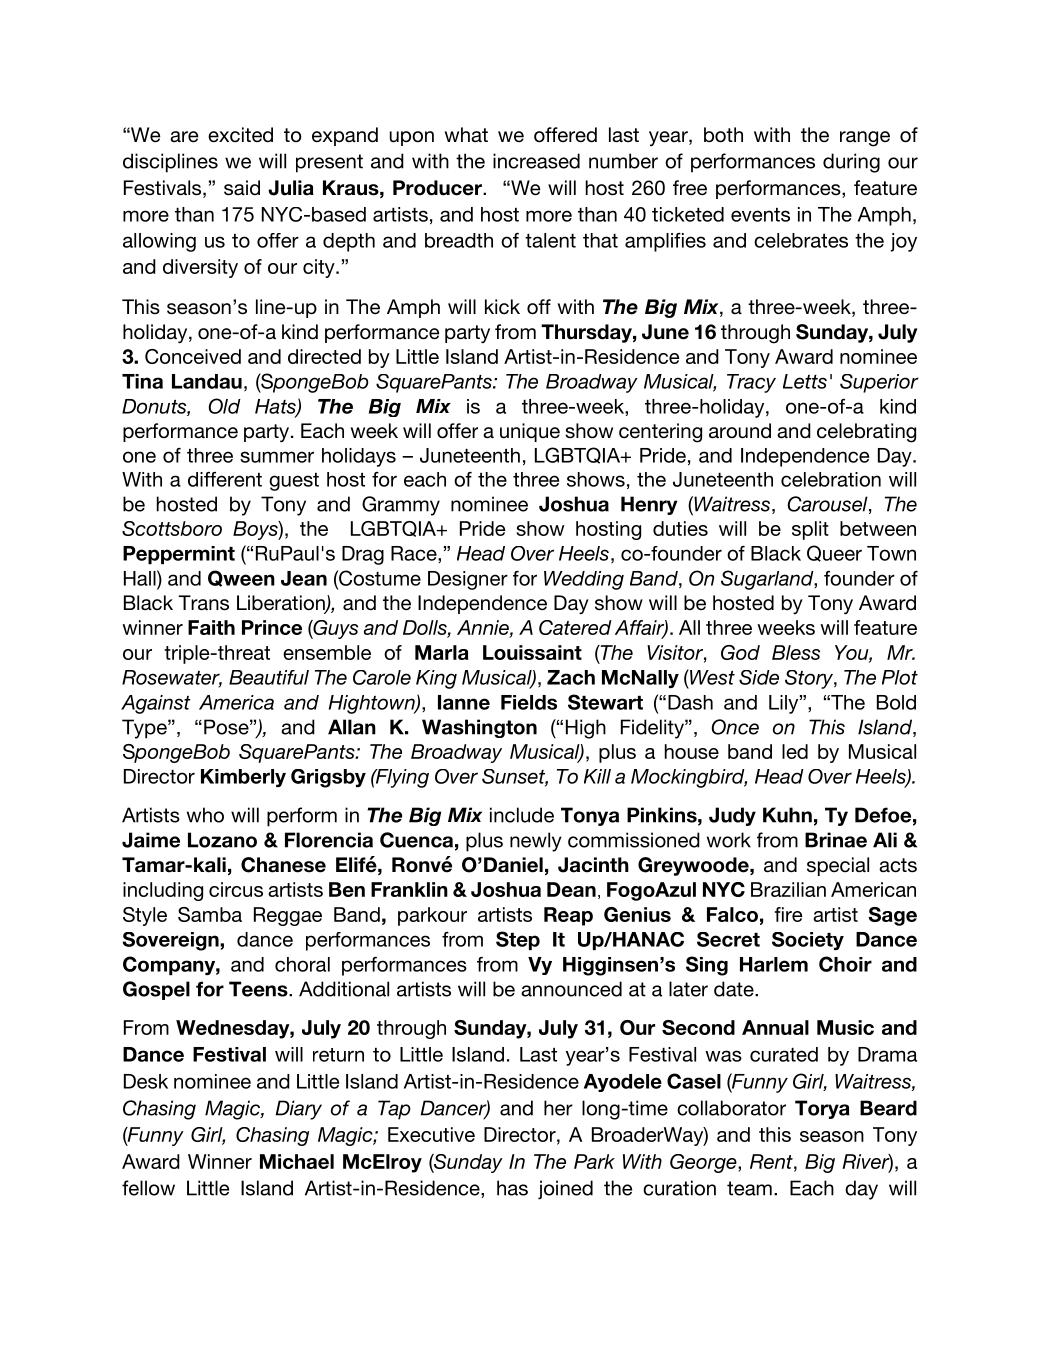  What do you see at coordinates (536, 161) in the screenshot?
I see `increased` at bounding box center [536, 161].
